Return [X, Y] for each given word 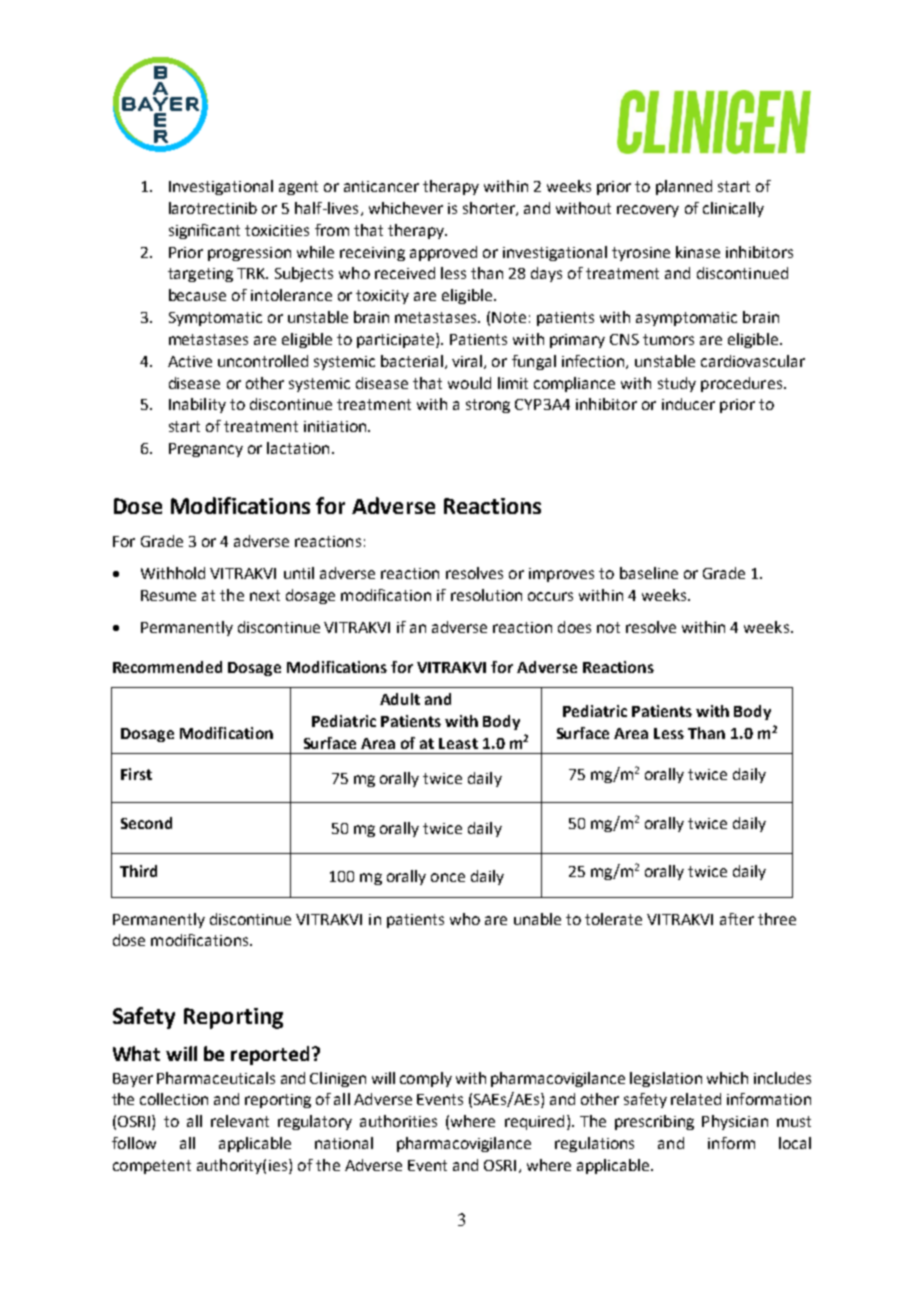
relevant [240, 1121]
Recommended [167, 667]
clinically [733, 209]
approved [443, 253]
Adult [400, 699]
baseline [649, 573]
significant [204, 231]
